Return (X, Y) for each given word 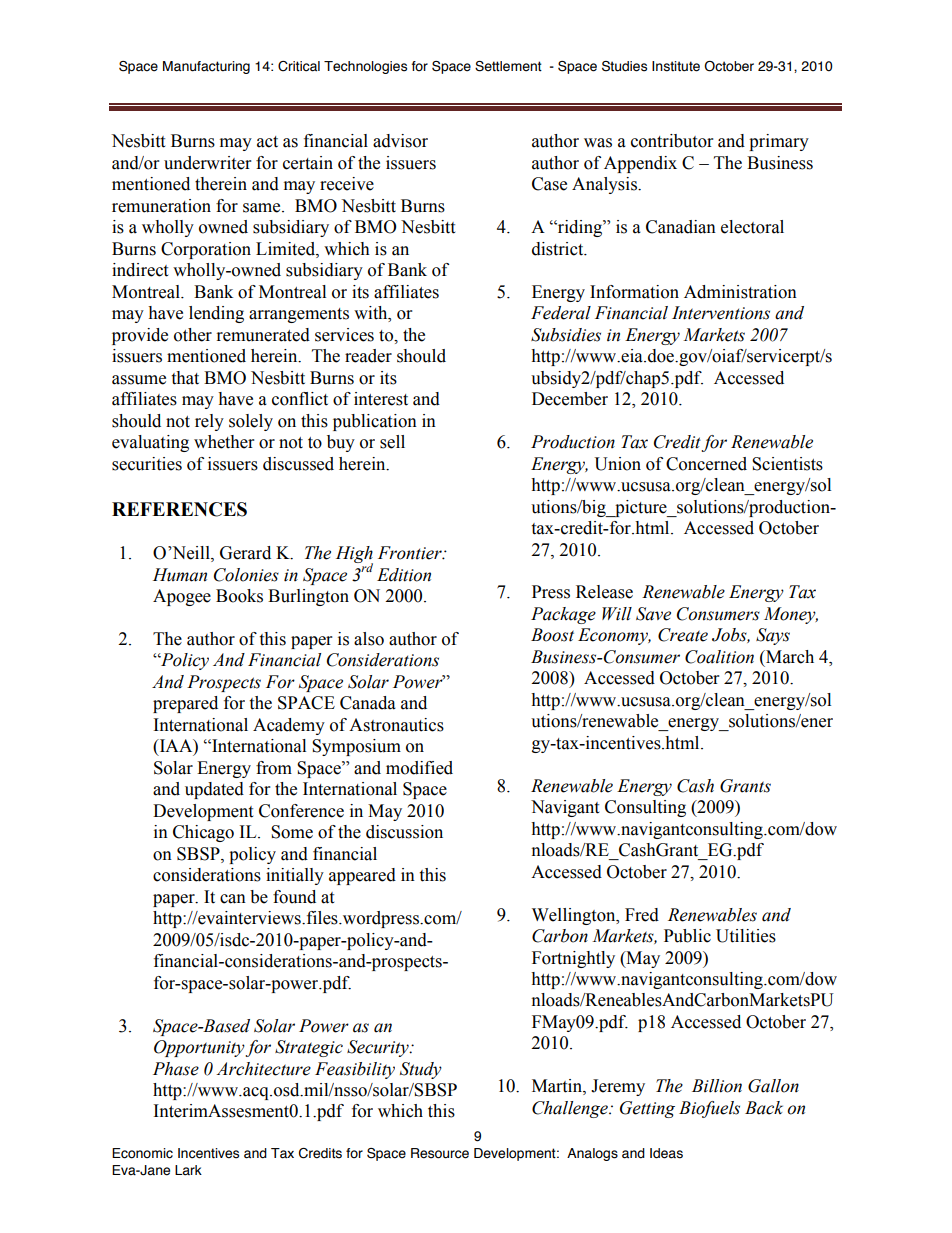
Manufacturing (206, 67)
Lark (188, 1170)
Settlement (508, 66)
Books (239, 596)
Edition (404, 575)
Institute (676, 66)
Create (683, 635)
